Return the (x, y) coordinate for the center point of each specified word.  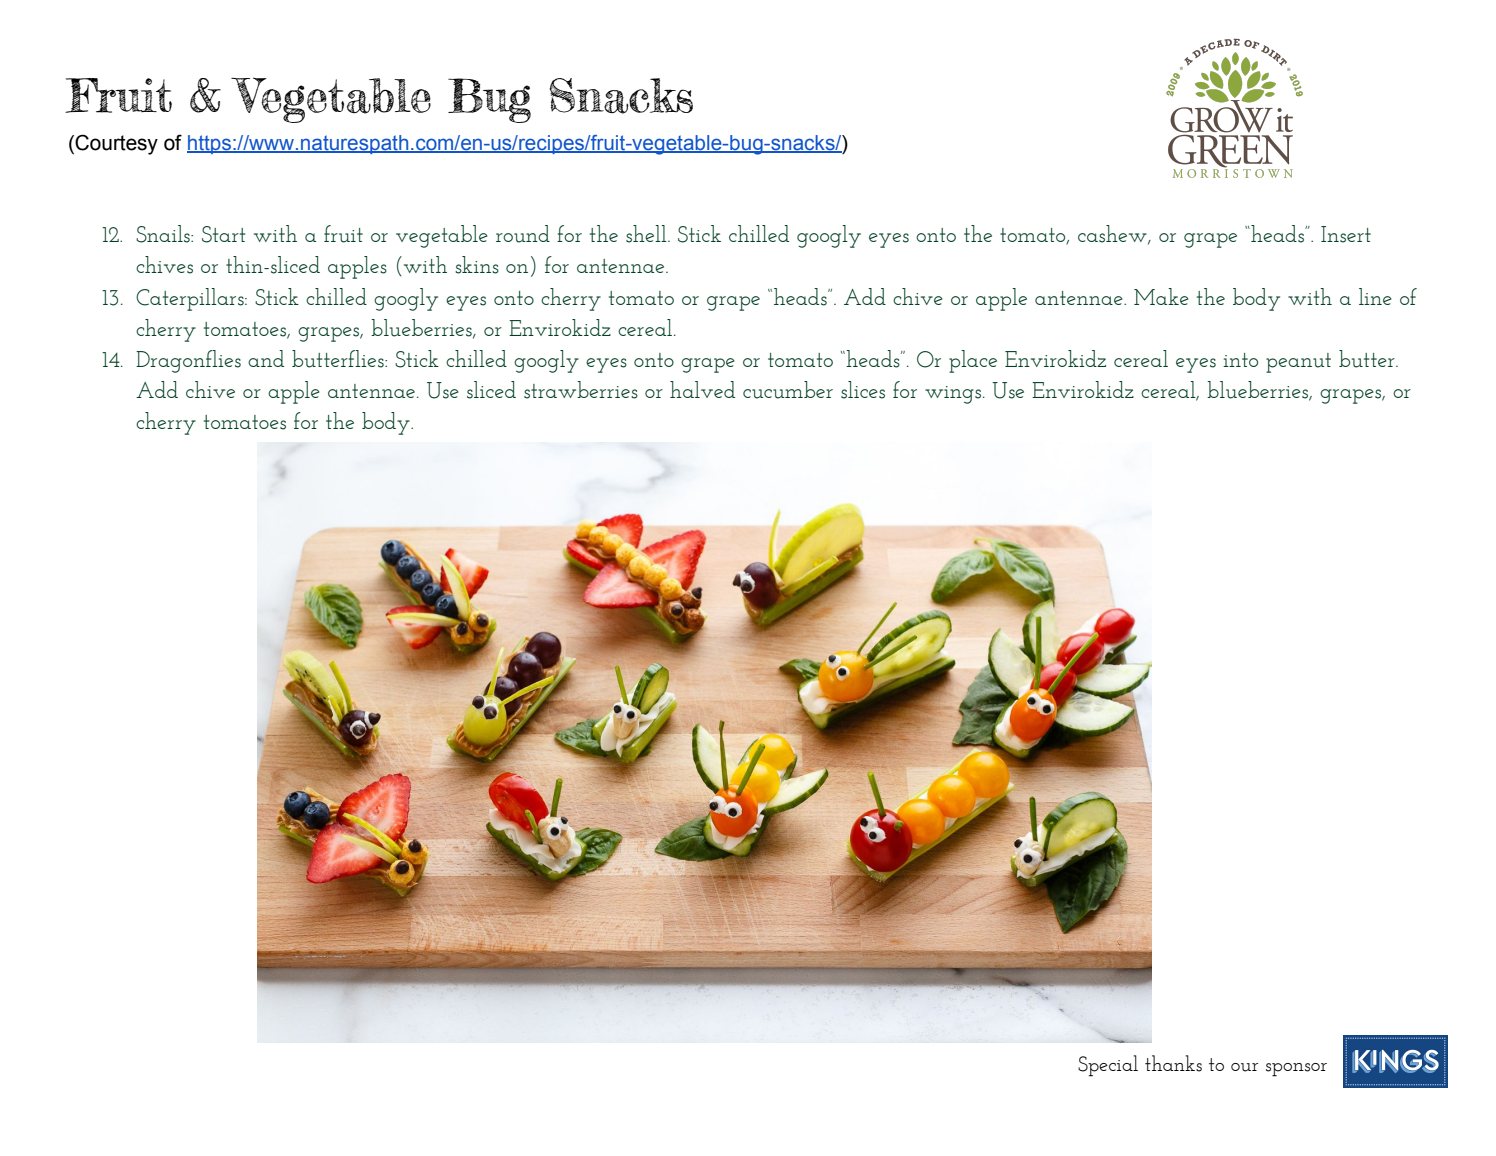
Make (1161, 296)
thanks (1173, 1063)
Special (1108, 1066)
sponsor (1296, 1070)
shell (647, 234)
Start (224, 234)
